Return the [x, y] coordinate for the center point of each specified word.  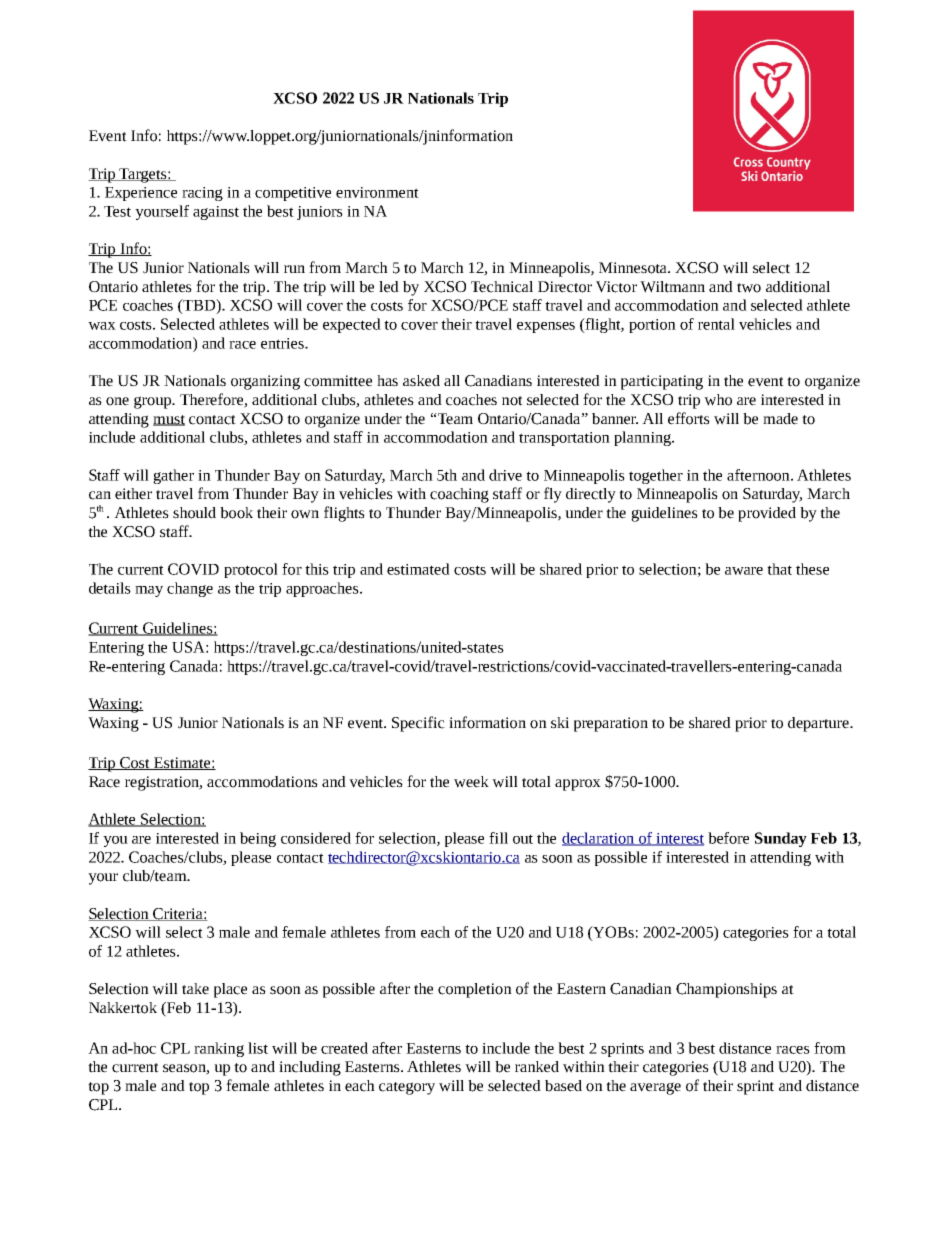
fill [498, 838]
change [190, 589]
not [512, 401]
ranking [219, 1049]
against [216, 213]
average [655, 1088]
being [258, 839]
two [749, 288]
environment [377, 192]
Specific [418, 724]
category [407, 1088]
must [169, 420]
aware [744, 571]
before [728, 838]
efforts [689, 418]
